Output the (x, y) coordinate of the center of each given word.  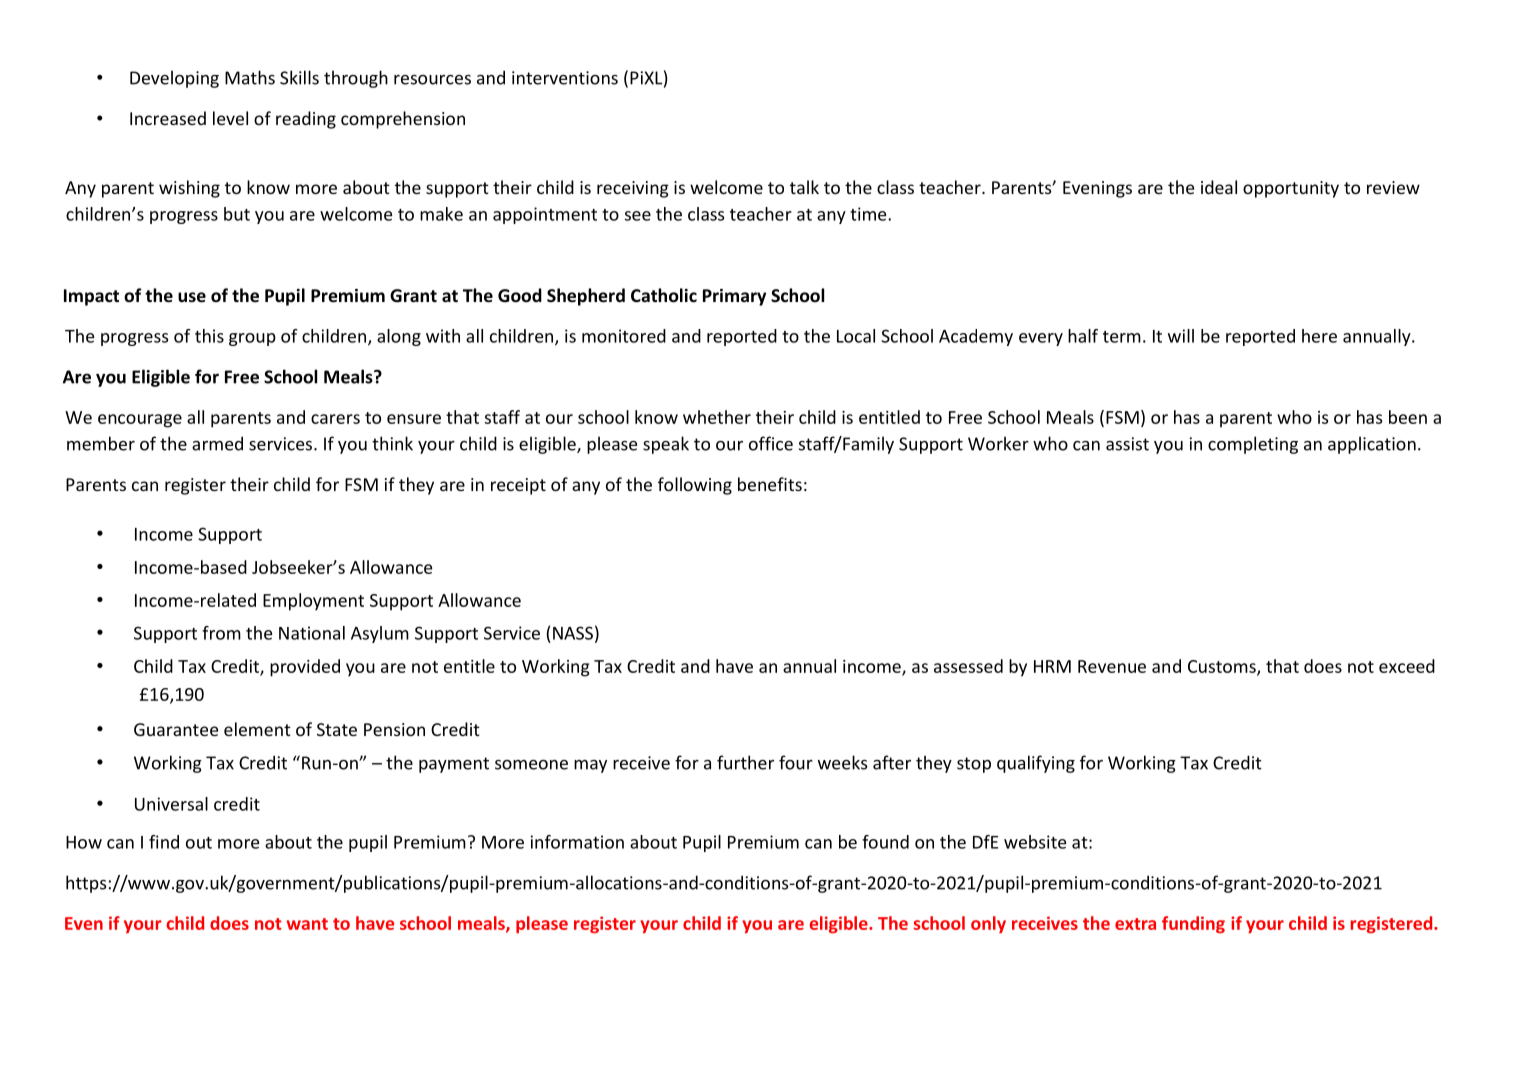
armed (217, 443)
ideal (1219, 187)
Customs (1223, 667)
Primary (734, 297)
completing (1253, 445)
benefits (770, 484)
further (745, 762)
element (257, 729)
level (230, 118)
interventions (565, 78)
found (885, 842)
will (1181, 336)
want (307, 924)
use (192, 297)
